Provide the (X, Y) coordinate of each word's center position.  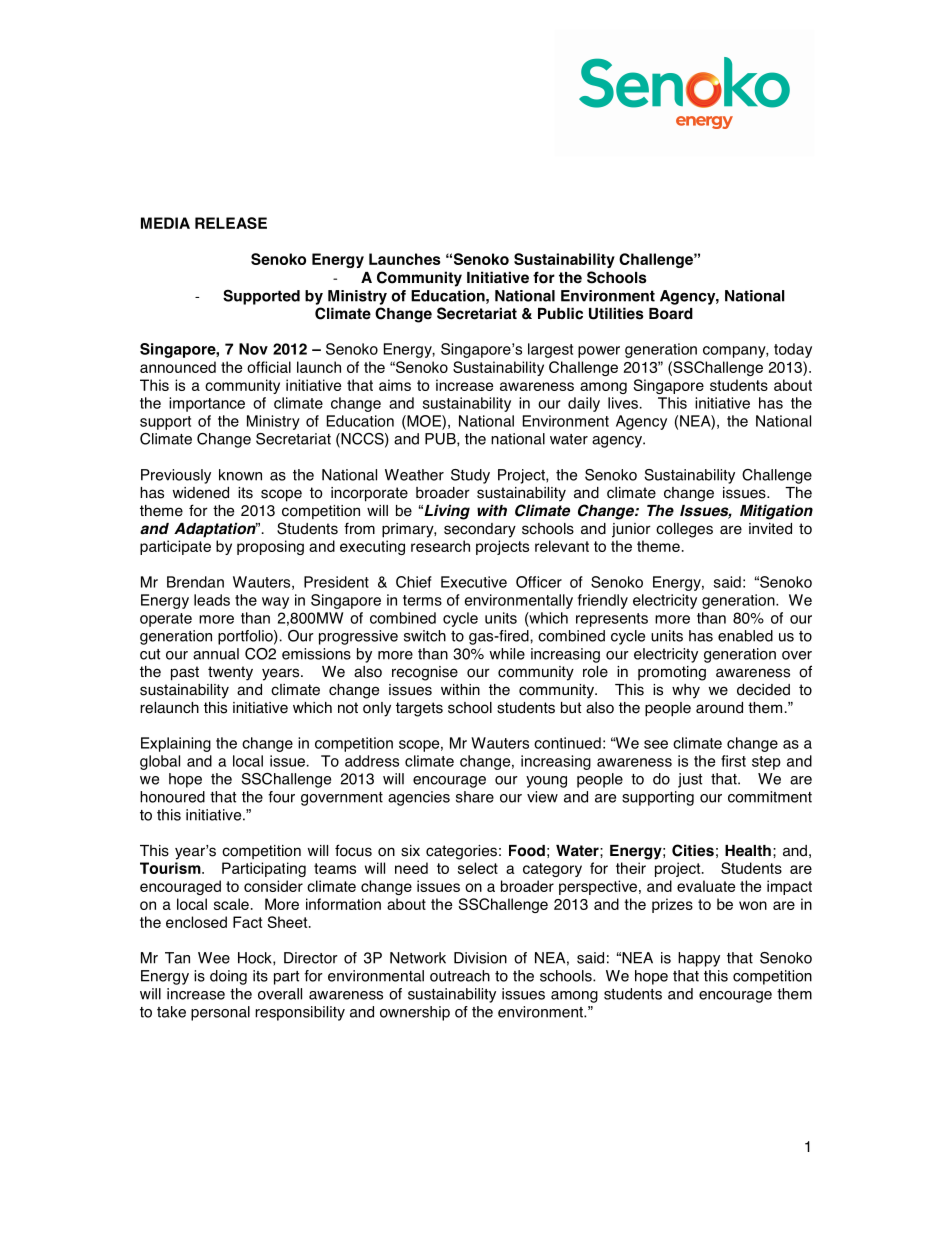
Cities (693, 850)
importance (207, 404)
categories (461, 852)
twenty (230, 673)
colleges (684, 530)
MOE (424, 422)
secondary (480, 530)
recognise (425, 673)
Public (560, 313)
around (719, 708)
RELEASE (231, 223)
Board (671, 314)
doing (228, 977)
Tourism (171, 868)
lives (623, 403)
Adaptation (216, 530)
